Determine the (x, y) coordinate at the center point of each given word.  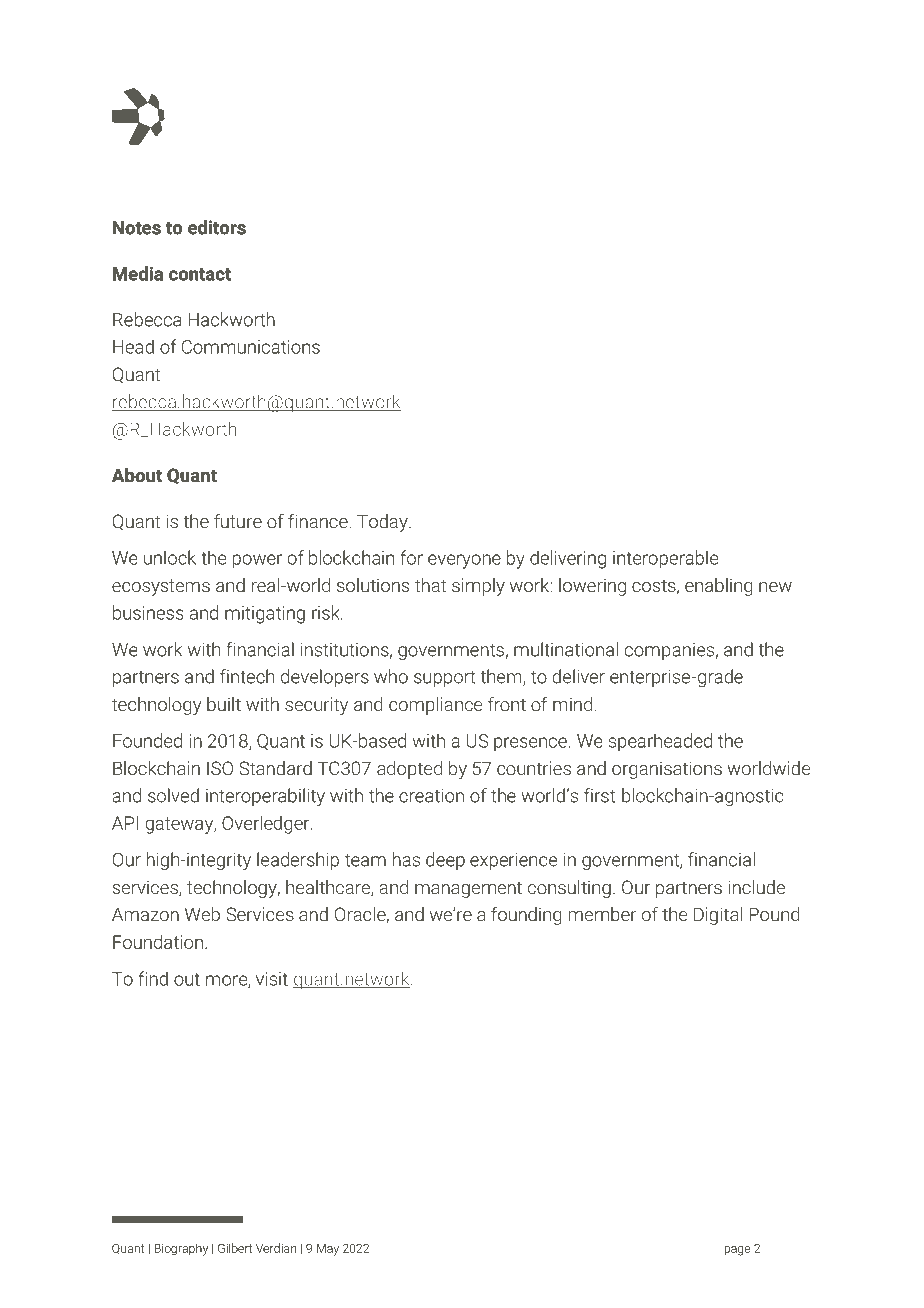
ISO (220, 768)
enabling (718, 587)
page (737, 1251)
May (328, 1250)
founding (526, 916)
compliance (435, 706)
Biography (181, 1249)
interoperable (665, 559)
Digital (718, 916)
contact (200, 274)
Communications (251, 347)
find (153, 978)
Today (383, 523)
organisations (667, 770)
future (238, 521)
